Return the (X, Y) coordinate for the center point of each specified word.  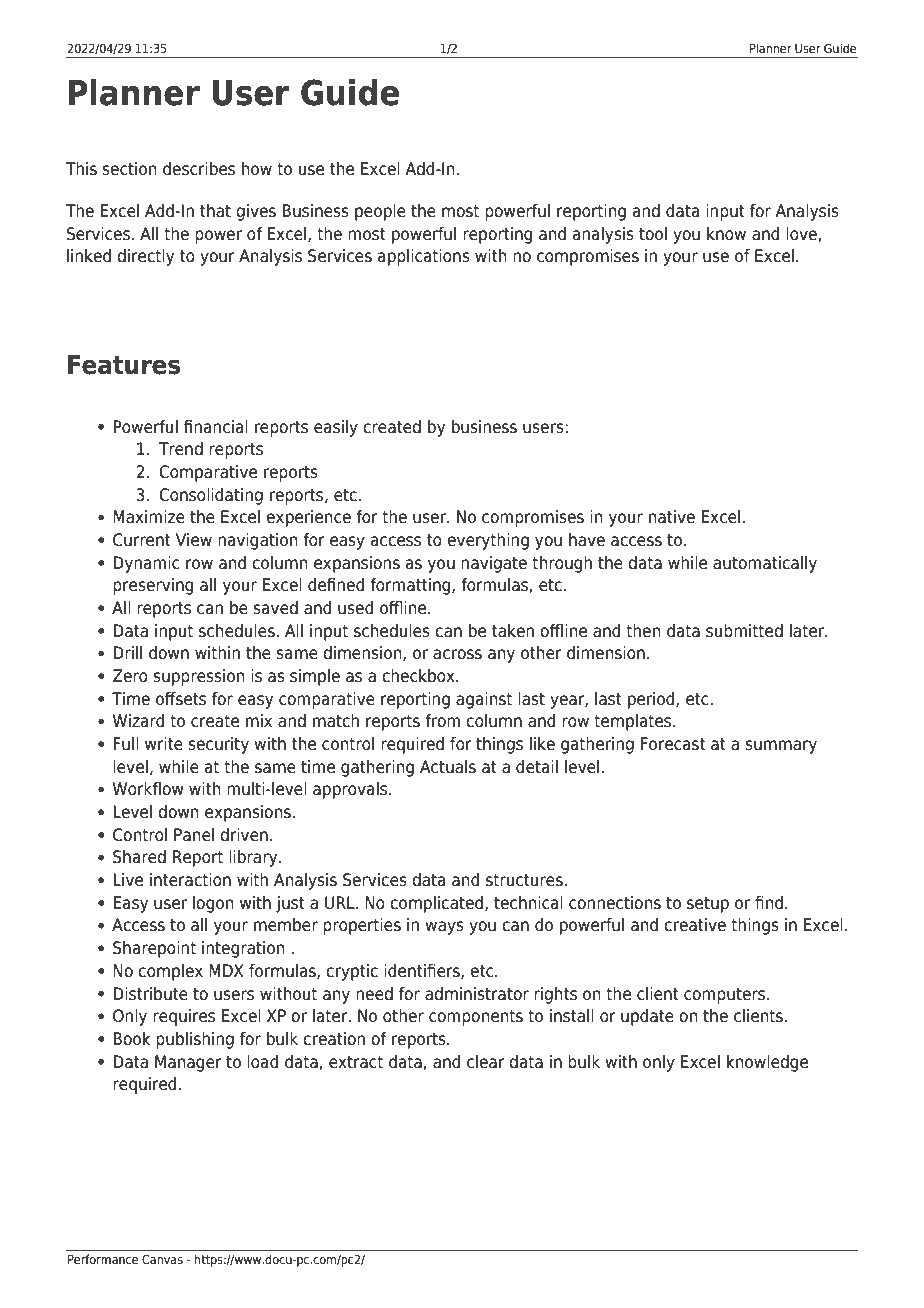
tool (653, 234)
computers (726, 996)
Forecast (673, 744)
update (647, 1017)
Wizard (138, 721)
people (380, 212)
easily (336, 428)
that (215, 211)
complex (170, 972)
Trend (181, 449)
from (442, 721)
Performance (103, 1259)
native (672, 517)
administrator (477, 994)
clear (486, 1062)
